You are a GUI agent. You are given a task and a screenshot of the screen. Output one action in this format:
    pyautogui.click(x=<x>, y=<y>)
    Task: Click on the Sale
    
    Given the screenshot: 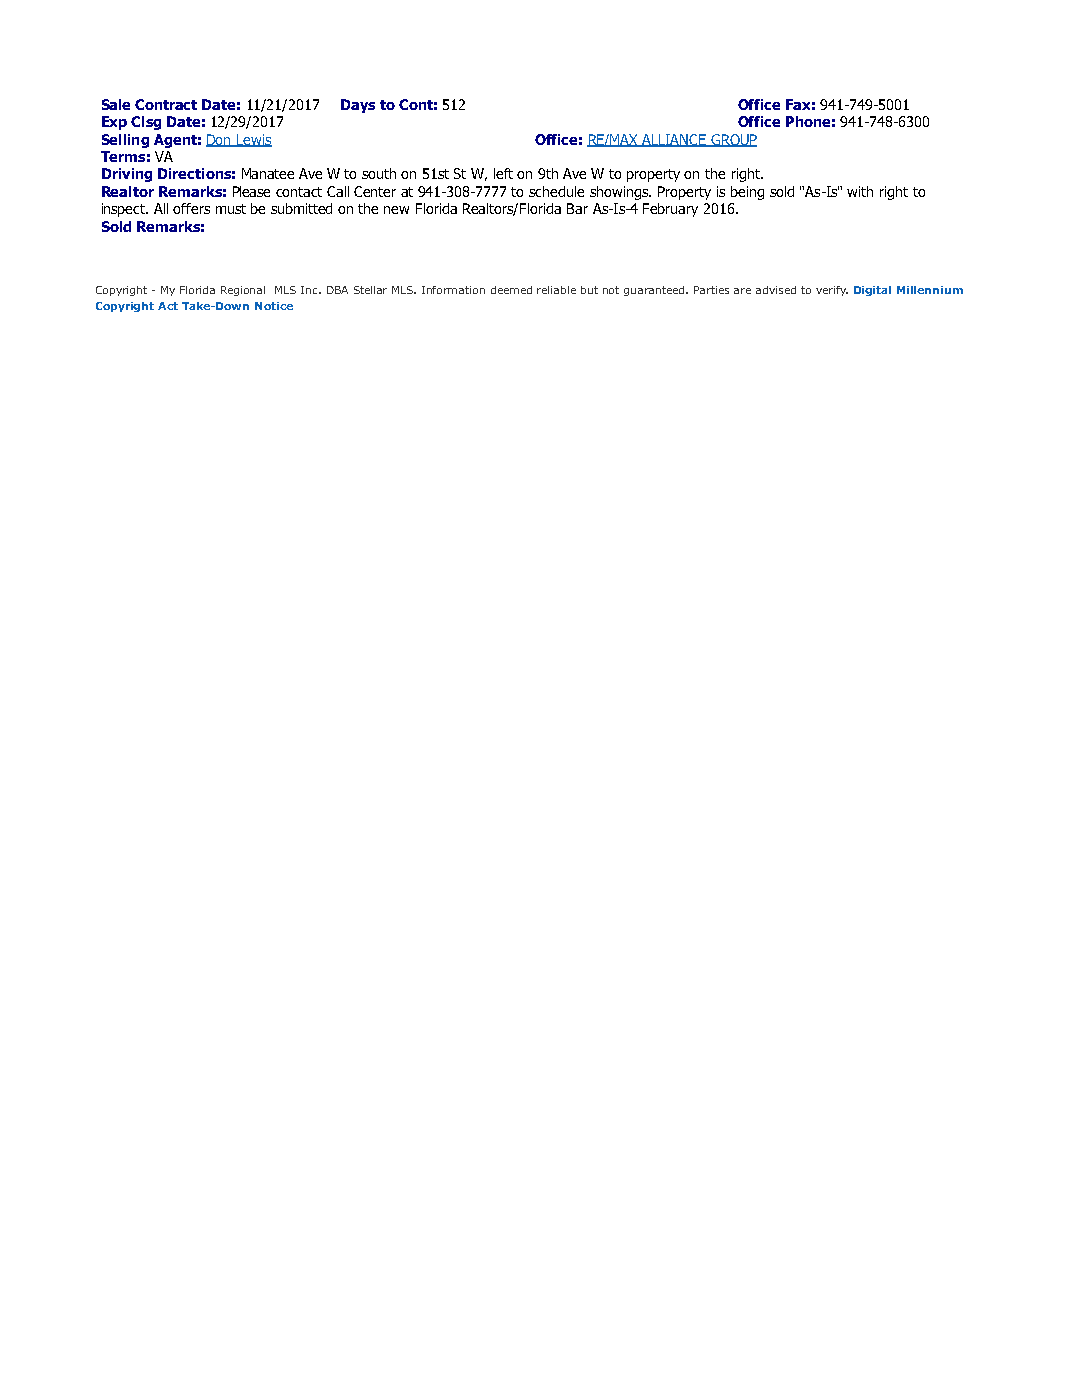 What is the action you would take?
    pyautogui.click(x=116, y=104)
